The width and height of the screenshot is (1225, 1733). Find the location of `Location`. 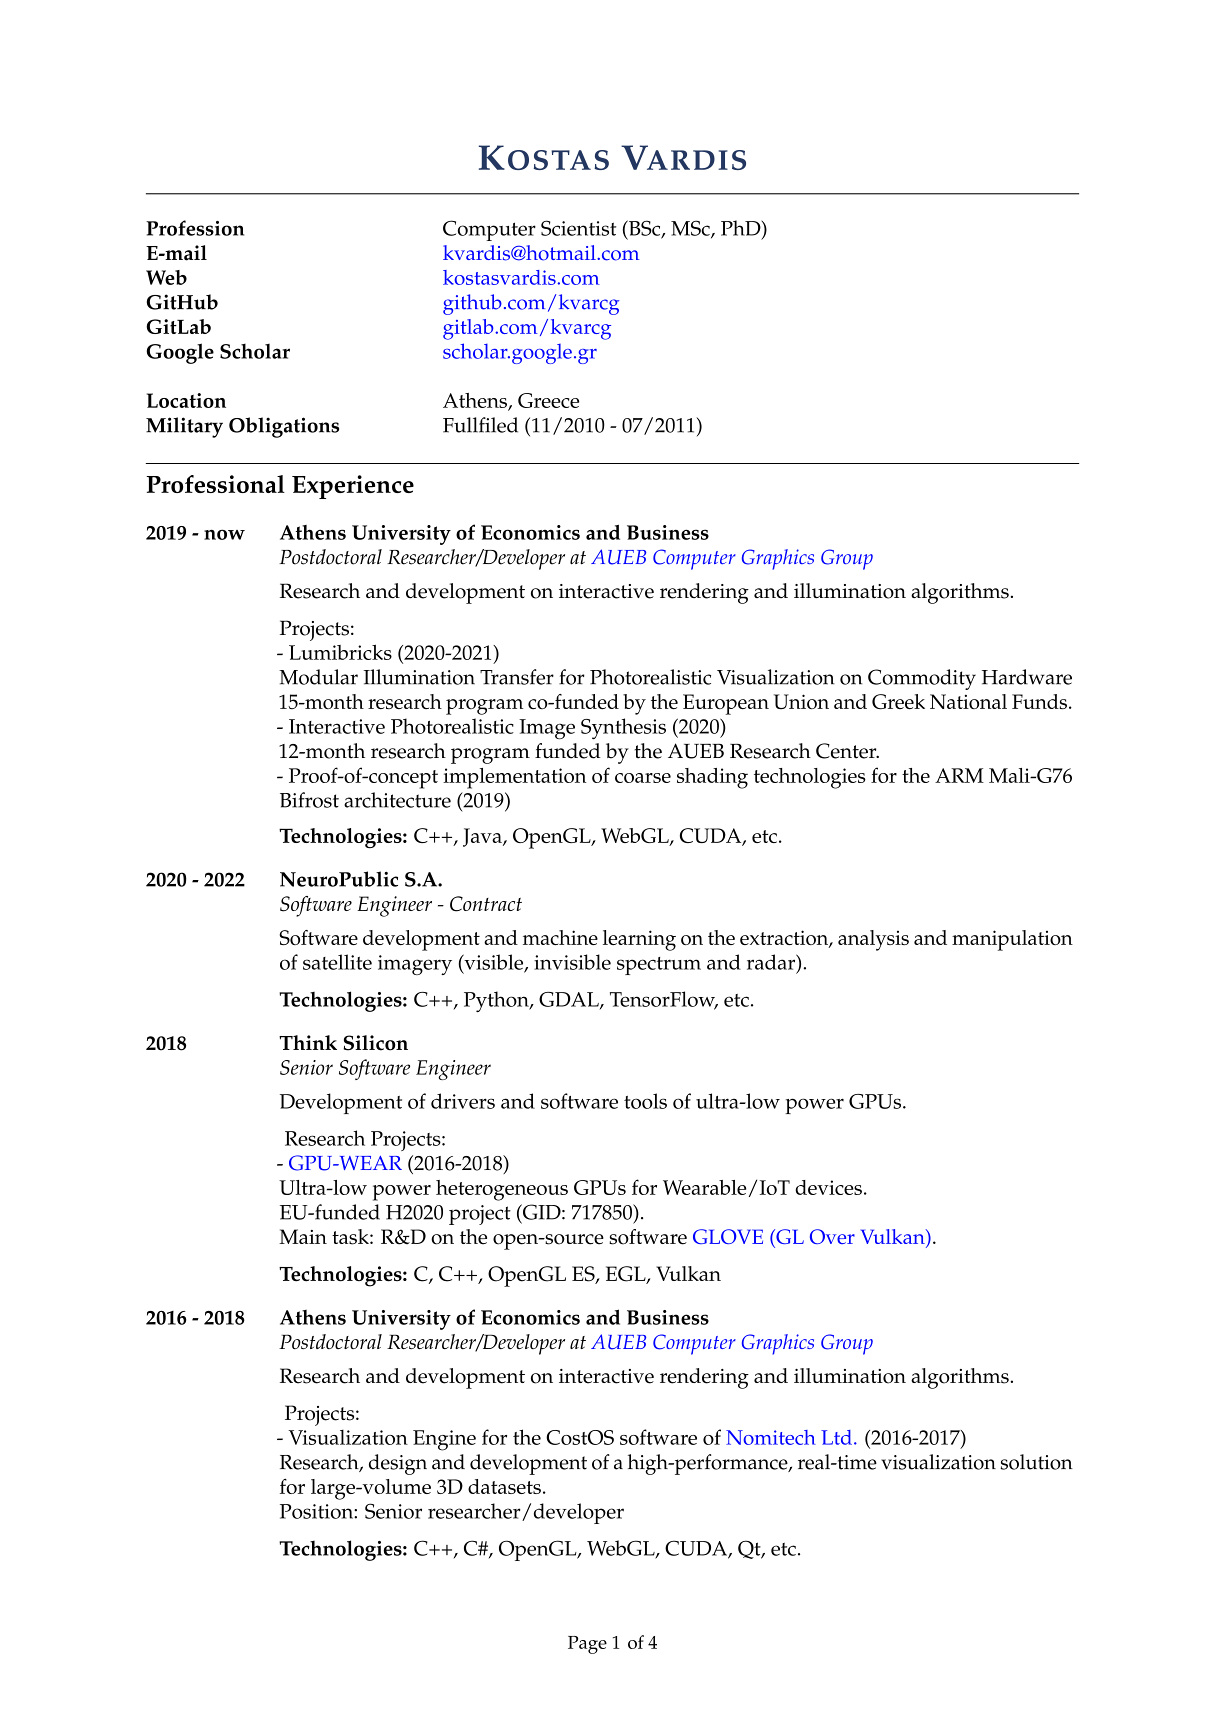

Location is located at coordinates (186, 400).
